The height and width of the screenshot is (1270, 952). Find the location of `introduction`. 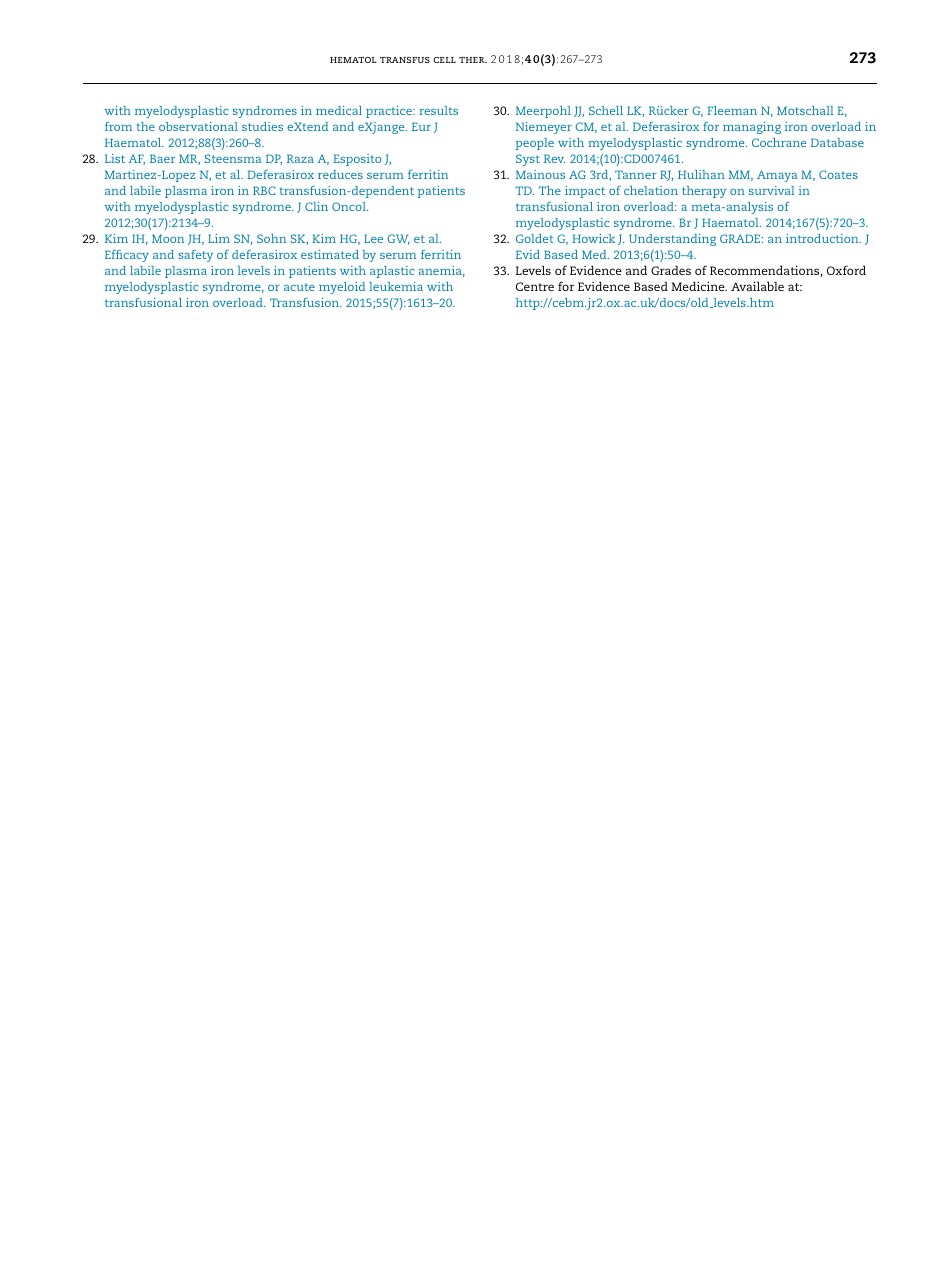

introduction is located at coordinates (823, 238).
